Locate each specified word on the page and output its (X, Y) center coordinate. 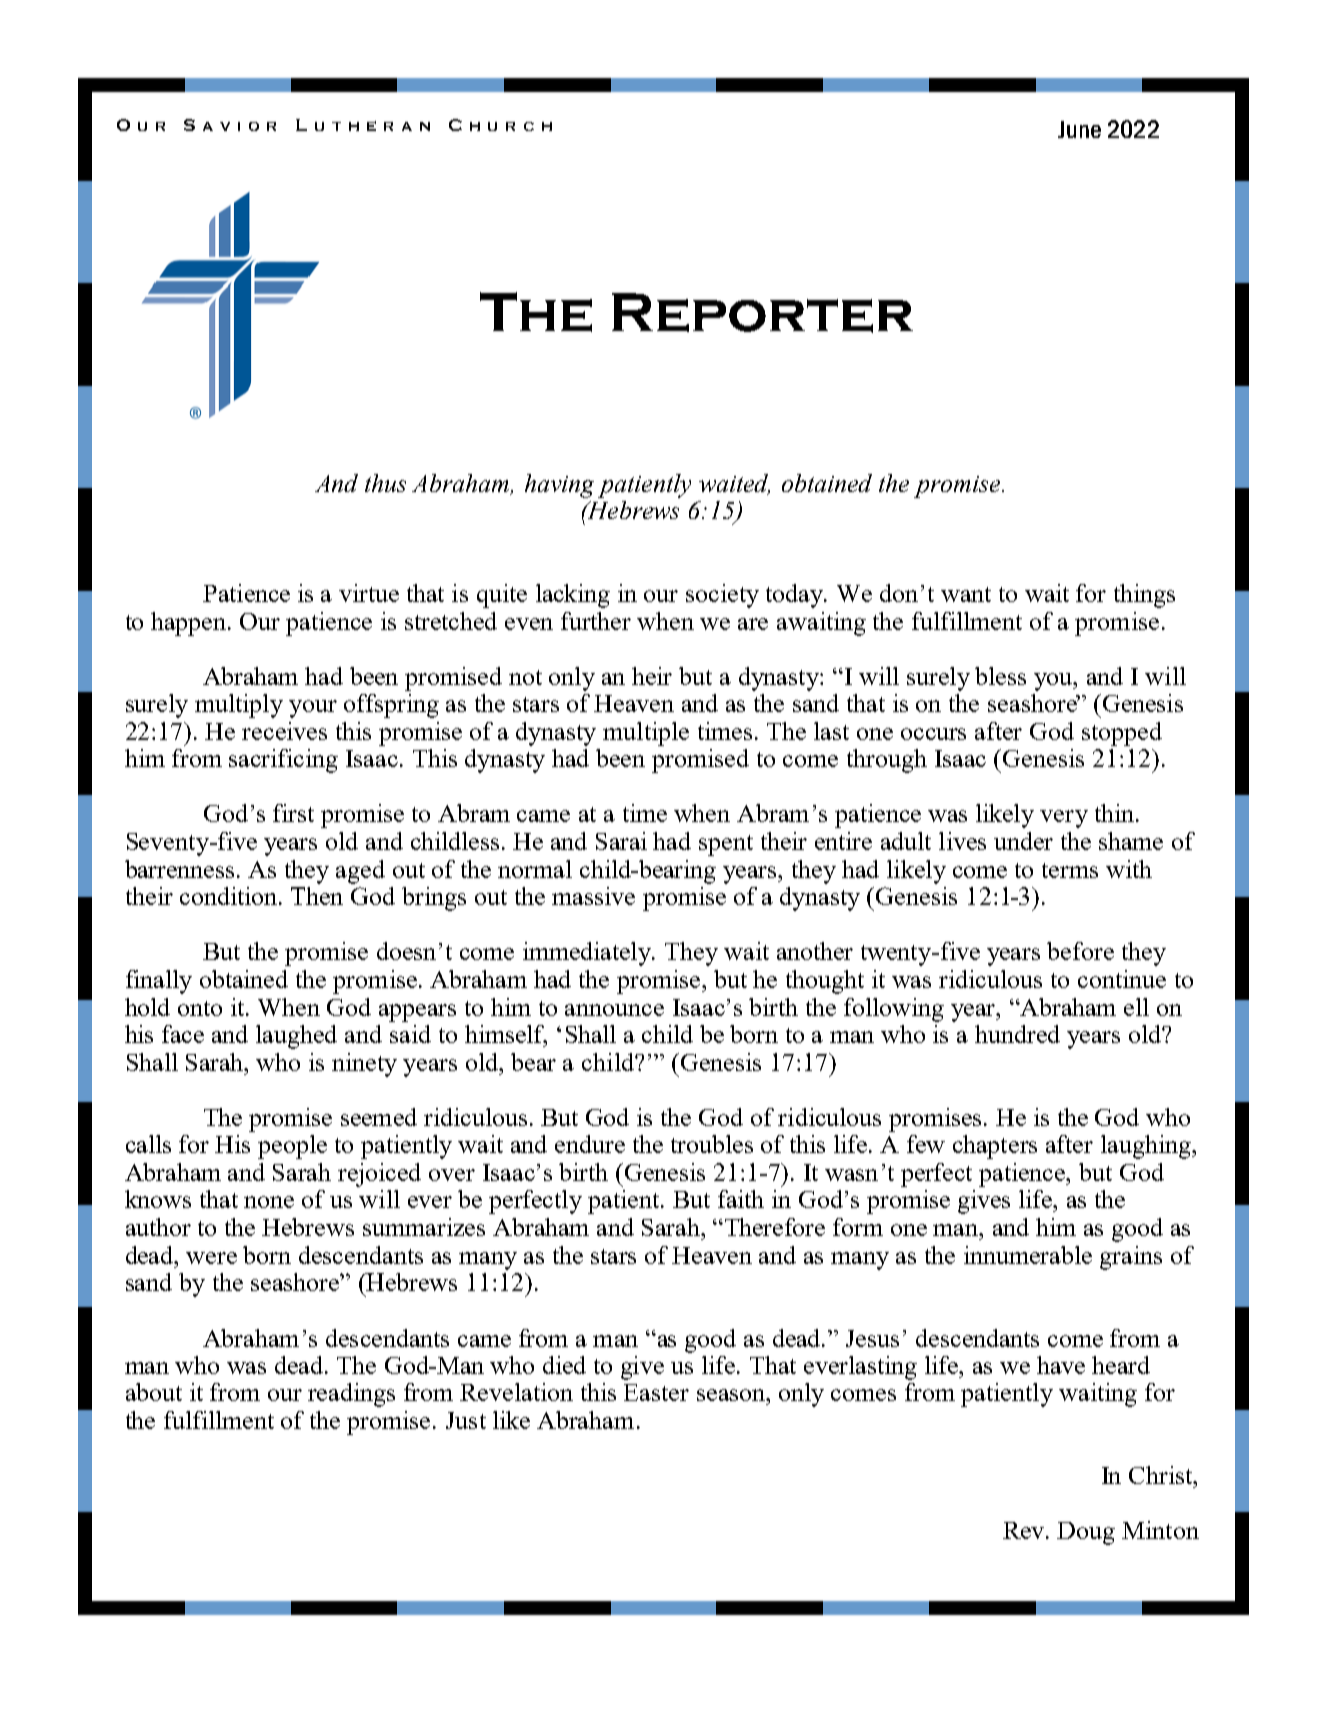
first (293, 813)
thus (385, 483)
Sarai (621, 841)
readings (351, 1395)
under (1023, 841)
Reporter (762, 313)
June (1079, 129)
